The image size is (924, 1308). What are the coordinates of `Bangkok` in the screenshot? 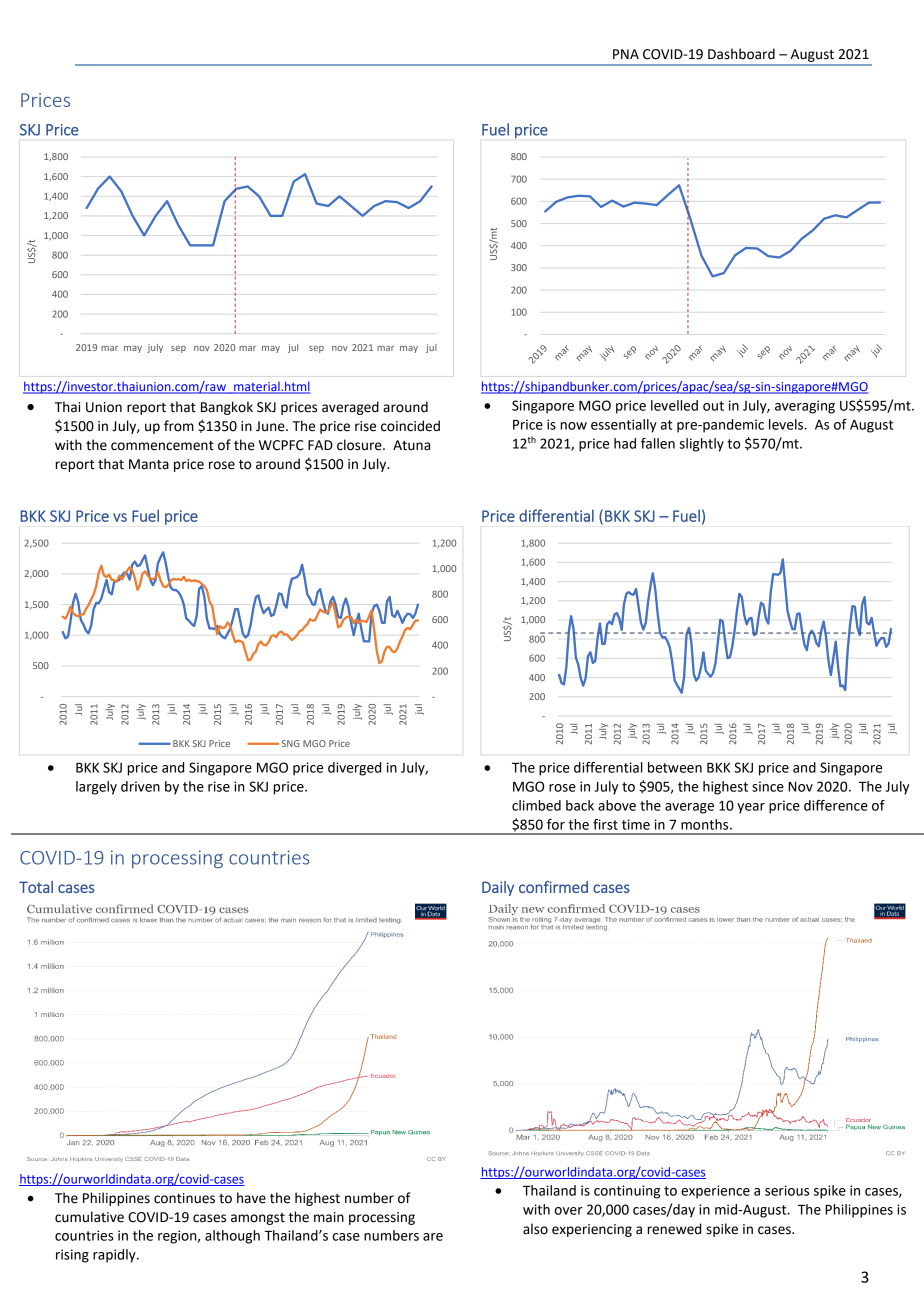 It's located at (227, 408).
